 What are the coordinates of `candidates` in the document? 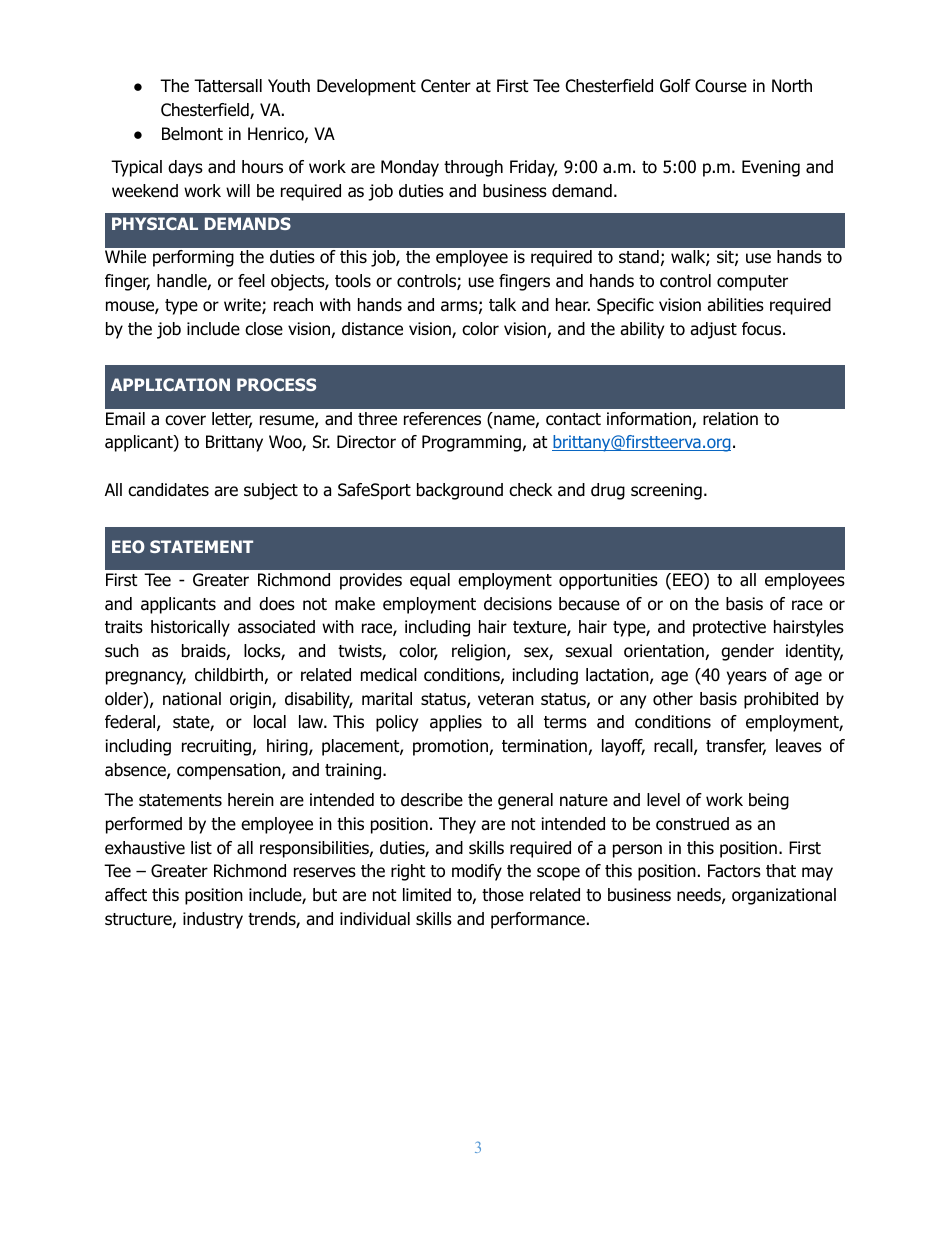 It's located at (168, 490).
